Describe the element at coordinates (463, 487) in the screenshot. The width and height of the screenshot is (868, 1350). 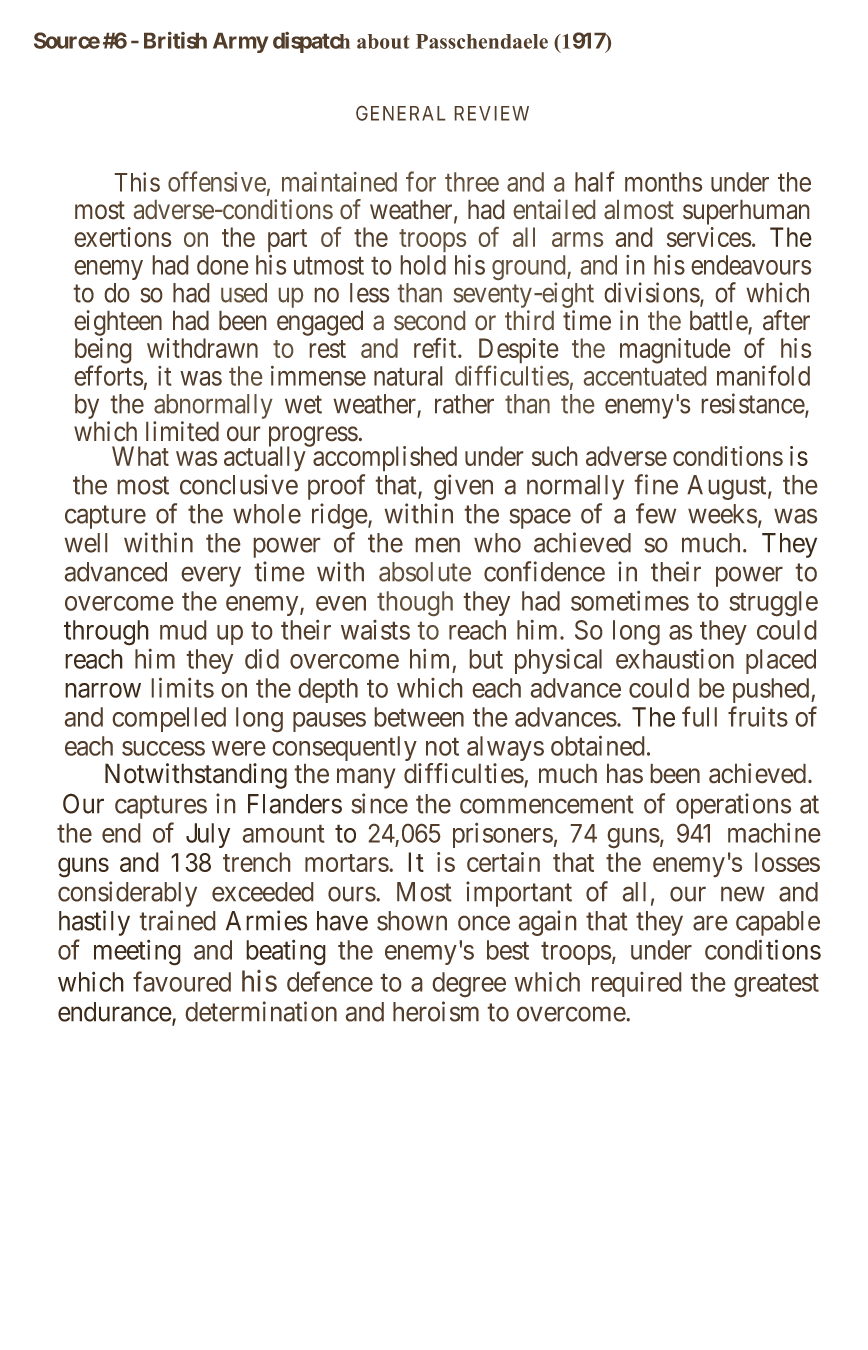
I see `given` at that location.
